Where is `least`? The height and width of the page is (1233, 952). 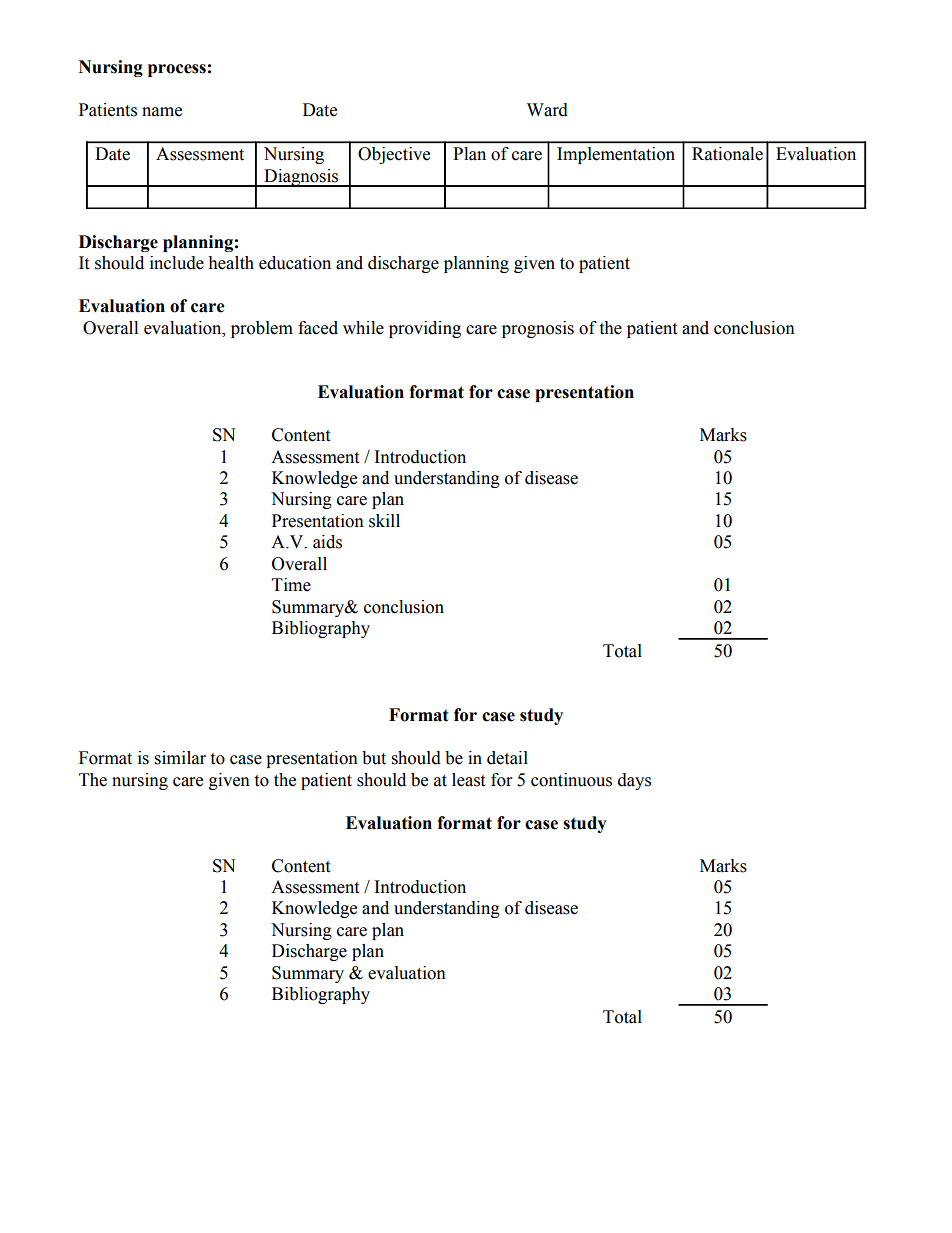
least is located at coordinates (468, 780).
